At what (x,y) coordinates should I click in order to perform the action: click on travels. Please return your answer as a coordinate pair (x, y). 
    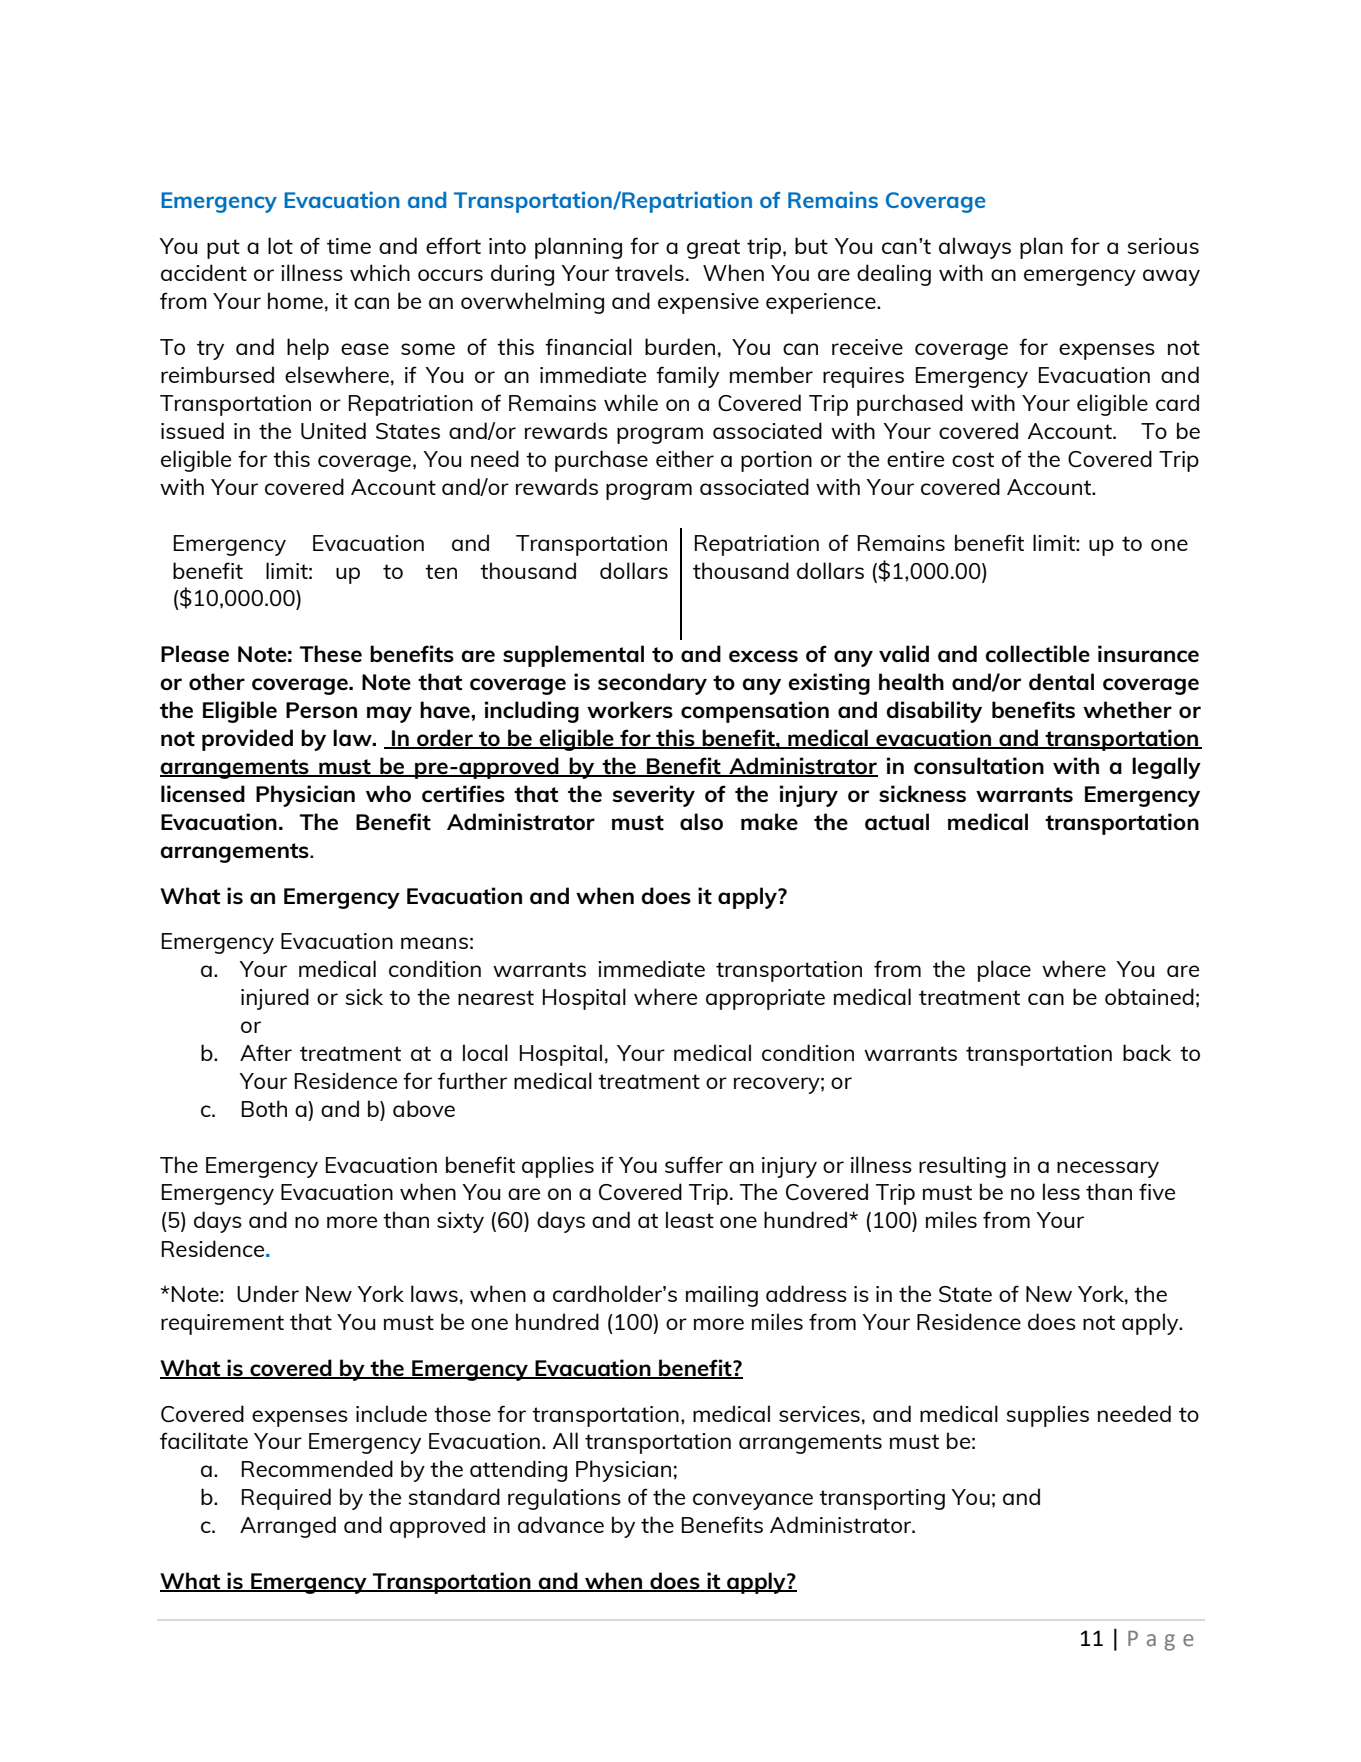
    Looking at the image, I should click on (649, 272).
